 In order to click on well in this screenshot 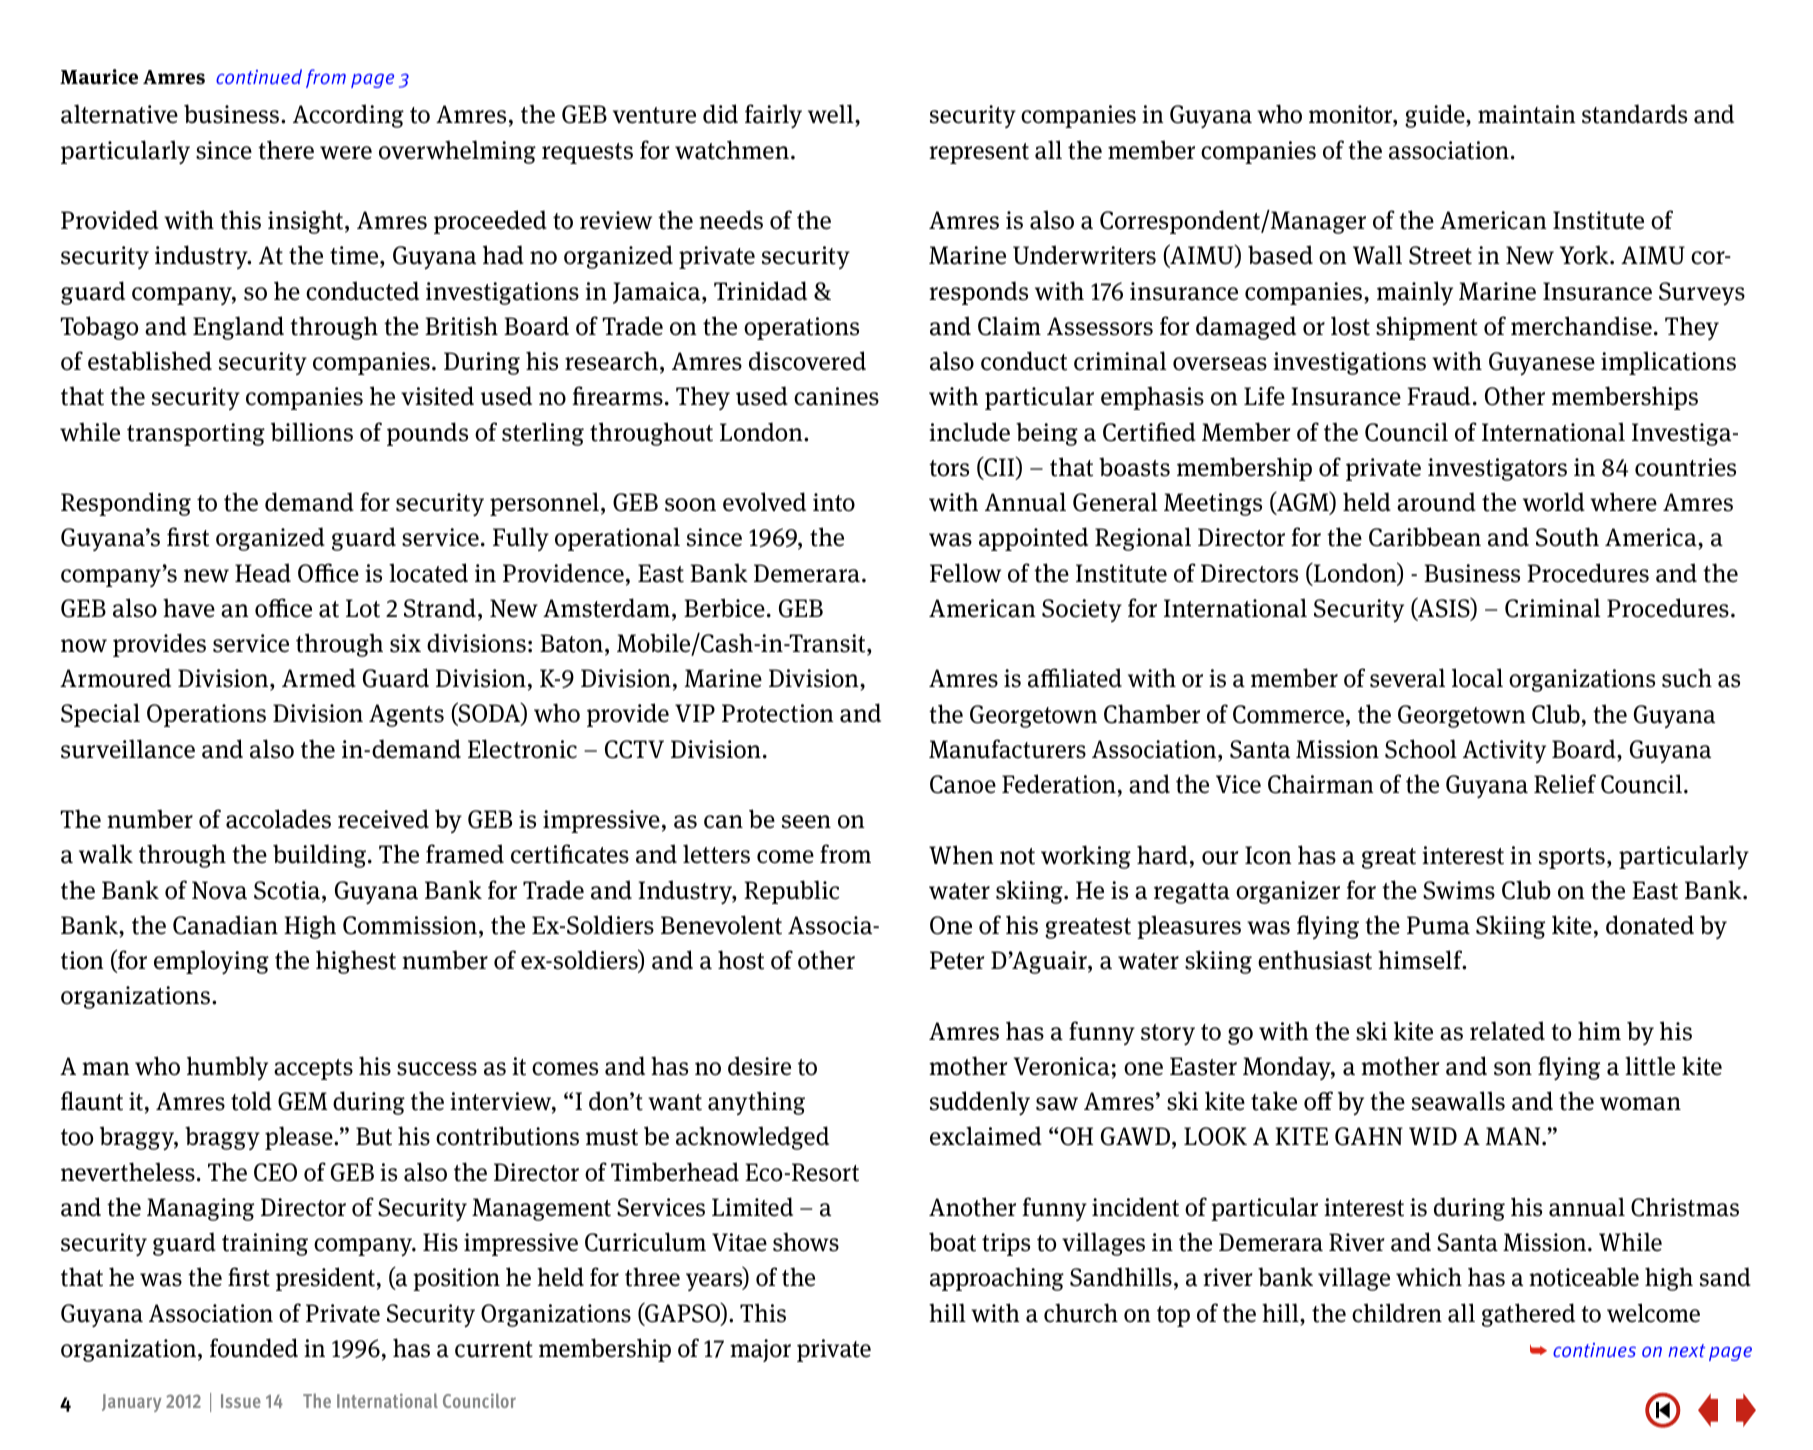, I will do `click(832, 114)`.
